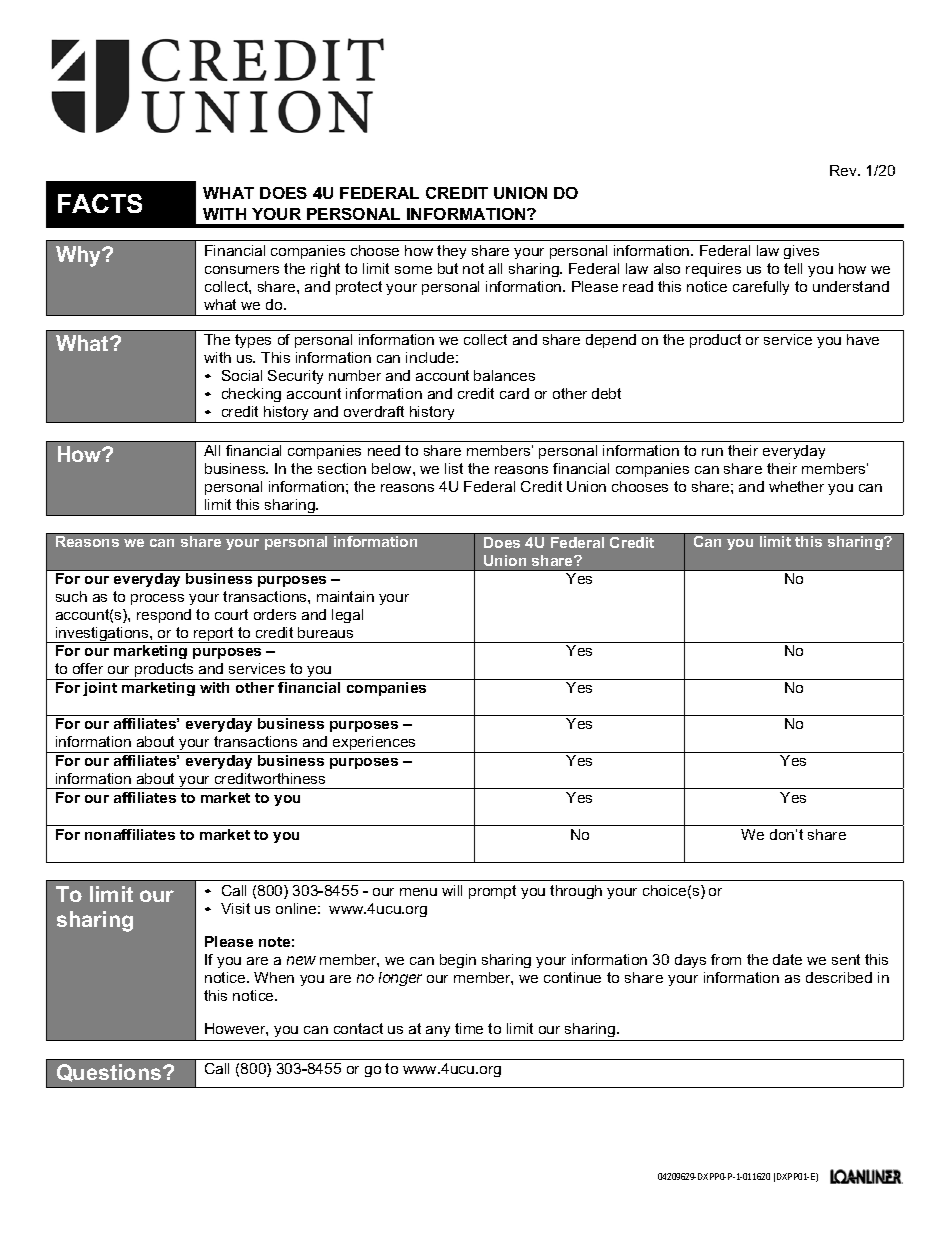 This screenshot has width=952, height=1233. I want to click on they, so click(451, 252).
